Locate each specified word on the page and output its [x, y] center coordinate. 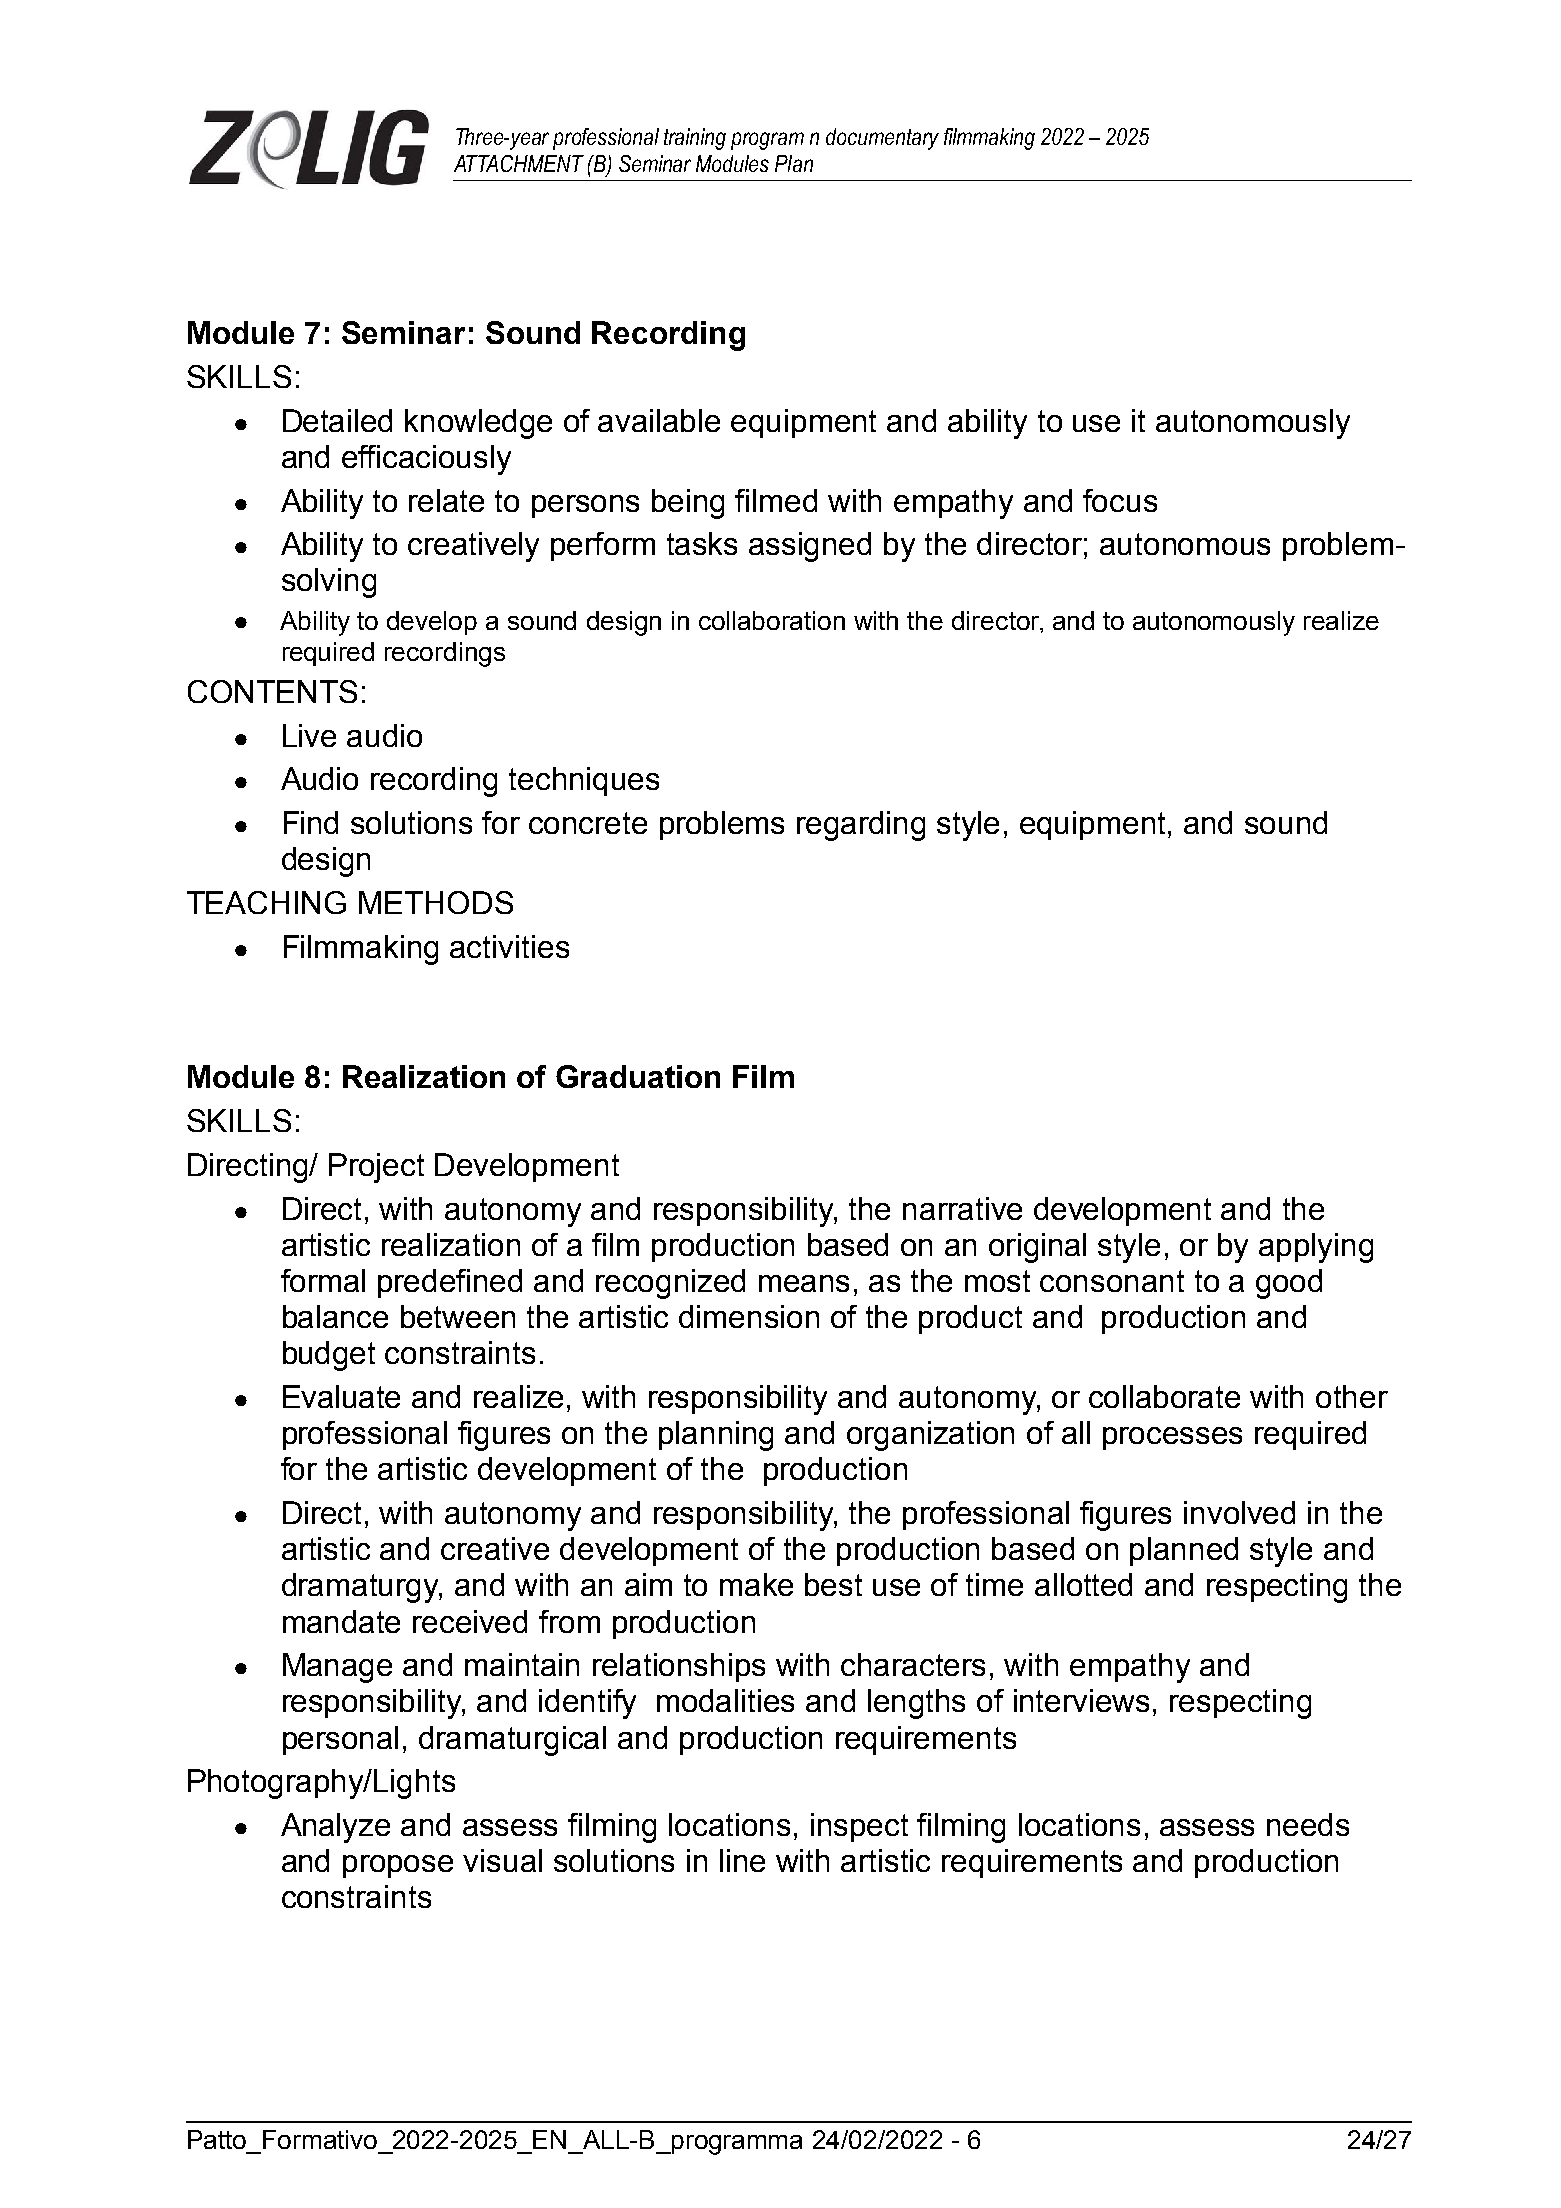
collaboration [772, 620]
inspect [859, 1827]
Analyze [335, 1828]
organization [930, 1436]
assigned [810, 547]
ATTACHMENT [519, 163]
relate [446, 500]
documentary [882, 139]
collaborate [1164, 1396]
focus [1120, 500]
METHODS [436, 902]
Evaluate [341, 1396]
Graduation [638, 1076]
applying [1316, 1248]
